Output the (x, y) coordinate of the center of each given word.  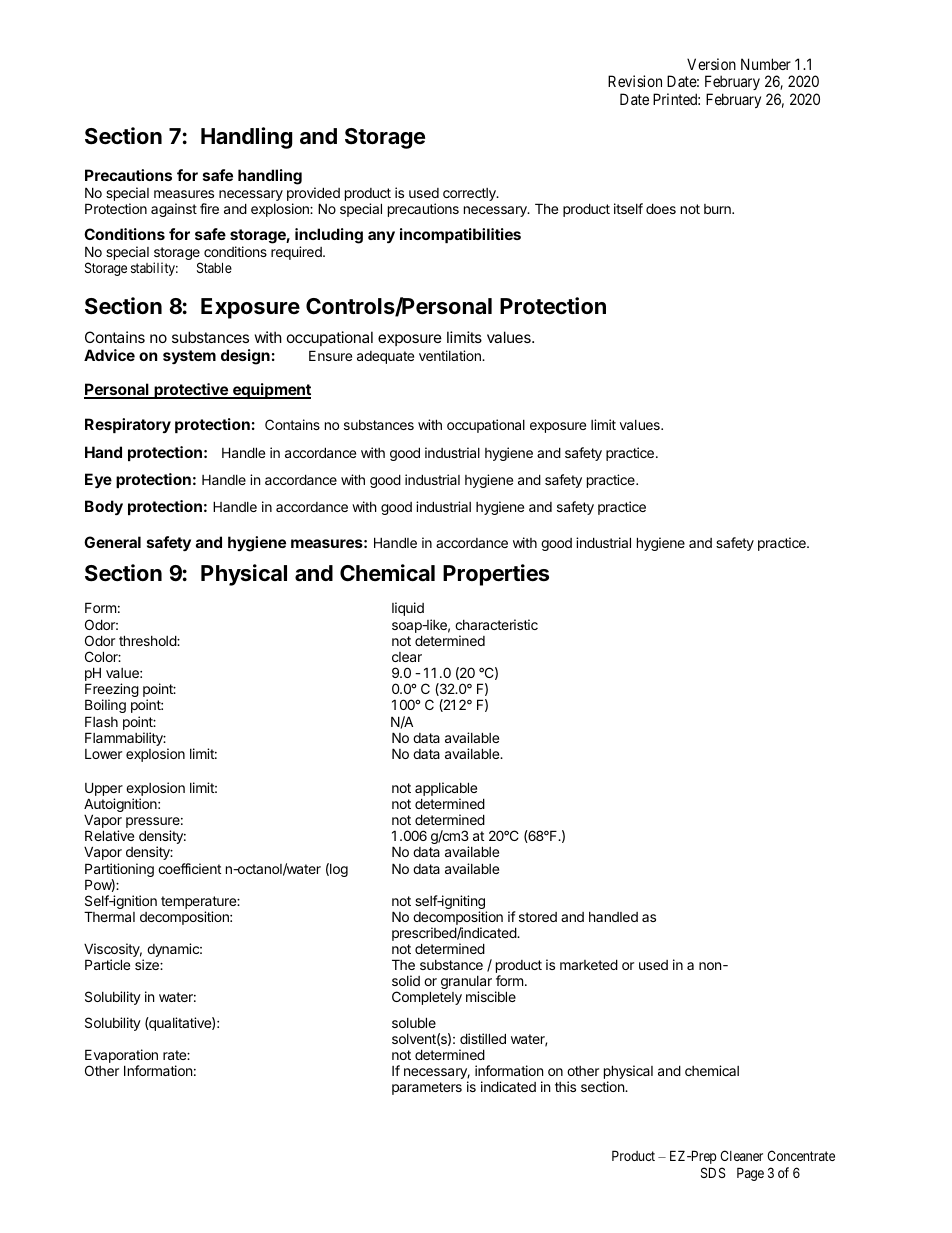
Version (711, 64)
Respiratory (128, 425)
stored (538, 917)
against (174, 210)
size (148, 964)
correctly (470, 194)
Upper (104, 790)
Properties (496, 575)
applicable (446, 790)
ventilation (451, 355)
